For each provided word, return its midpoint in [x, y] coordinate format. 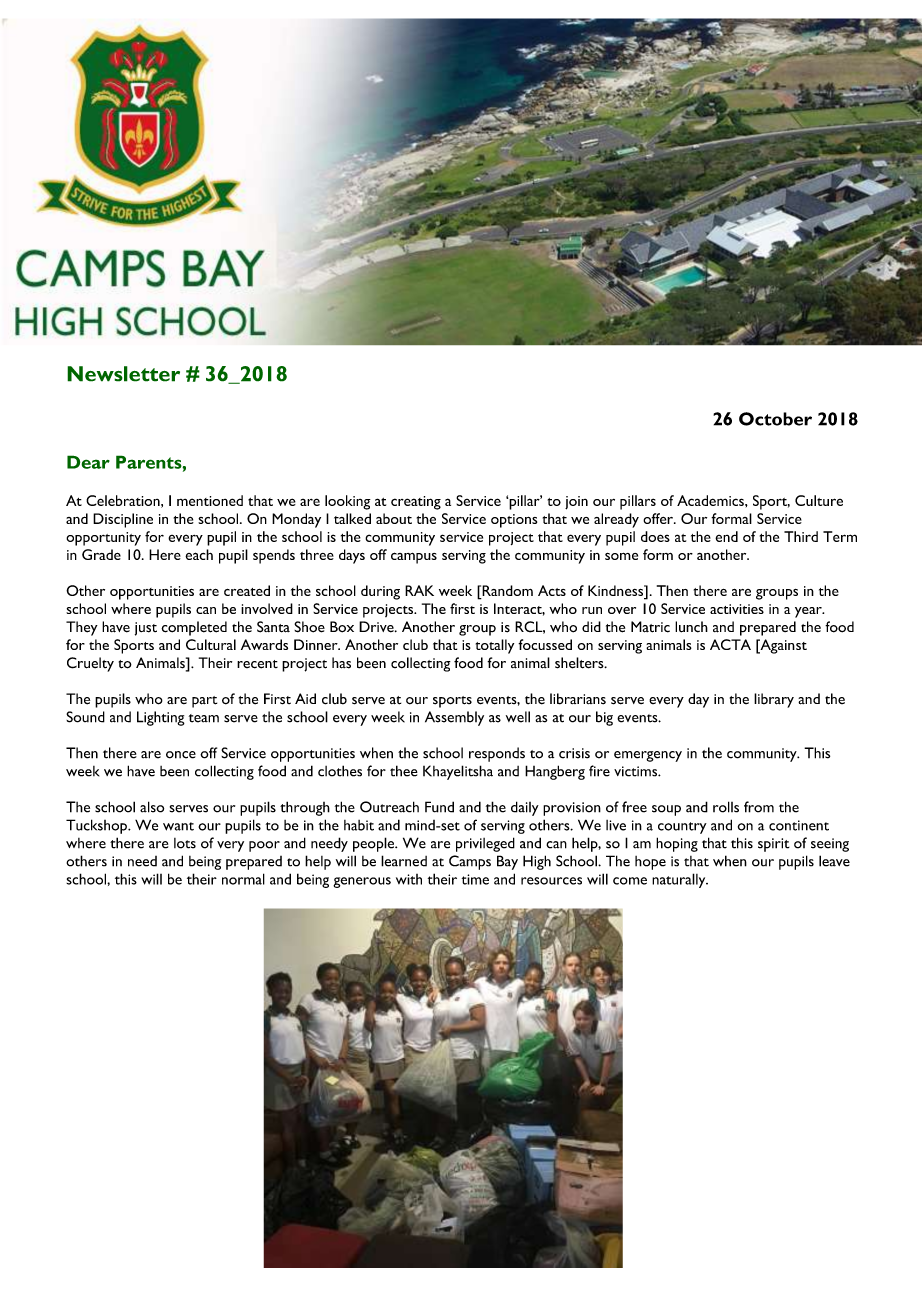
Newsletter [123, 374]
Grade [101, 554]
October [775, 419]
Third [801, 536]
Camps [470, 862]
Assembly [454, 718]
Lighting [161, 718]
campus [414, 558]
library [774, 700]
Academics [711, 500]
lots [185, 843]
